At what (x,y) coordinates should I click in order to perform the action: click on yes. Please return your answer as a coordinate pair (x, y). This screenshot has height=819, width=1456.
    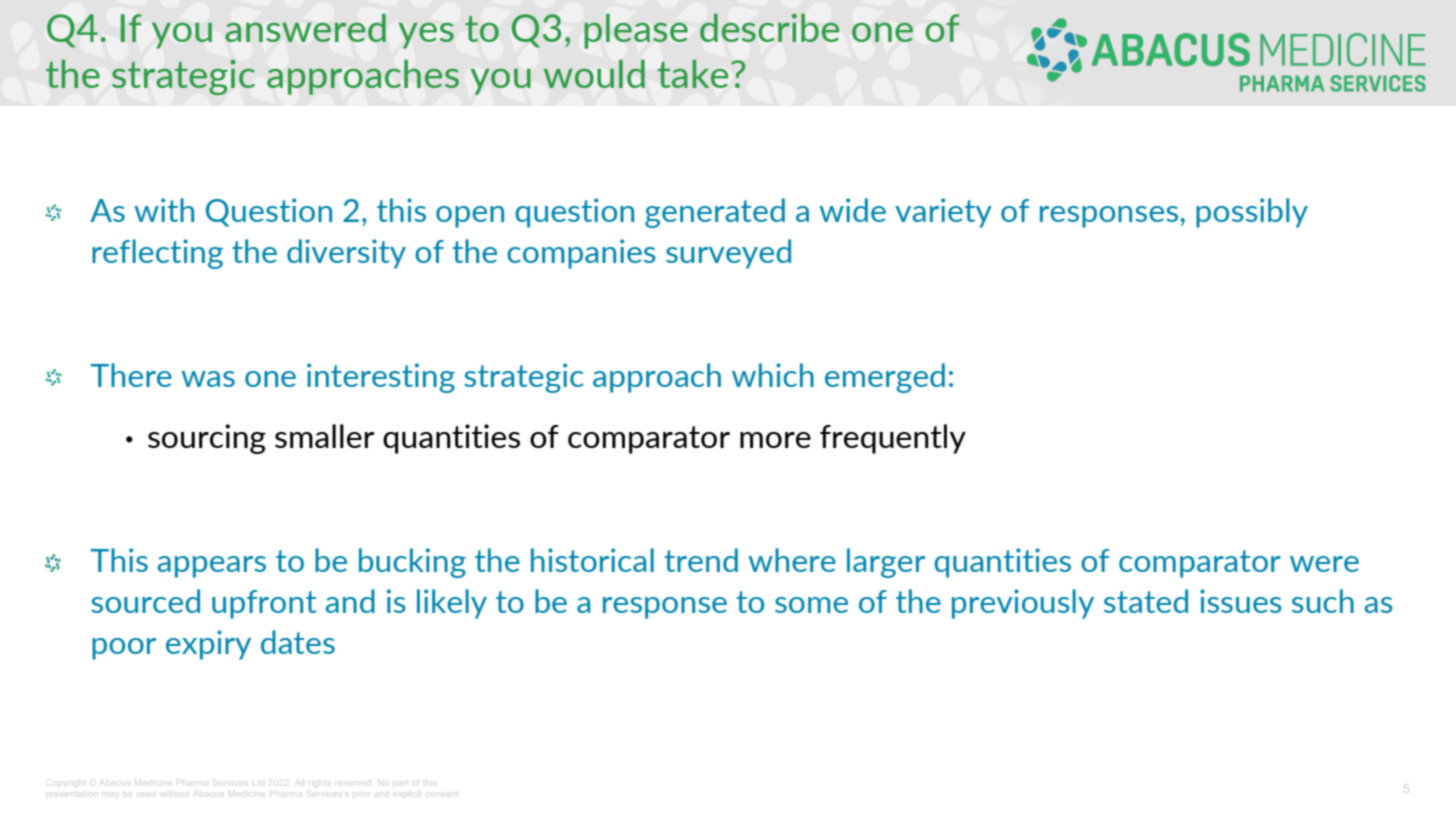
    Looking at the image, I should click on (426, 36).
